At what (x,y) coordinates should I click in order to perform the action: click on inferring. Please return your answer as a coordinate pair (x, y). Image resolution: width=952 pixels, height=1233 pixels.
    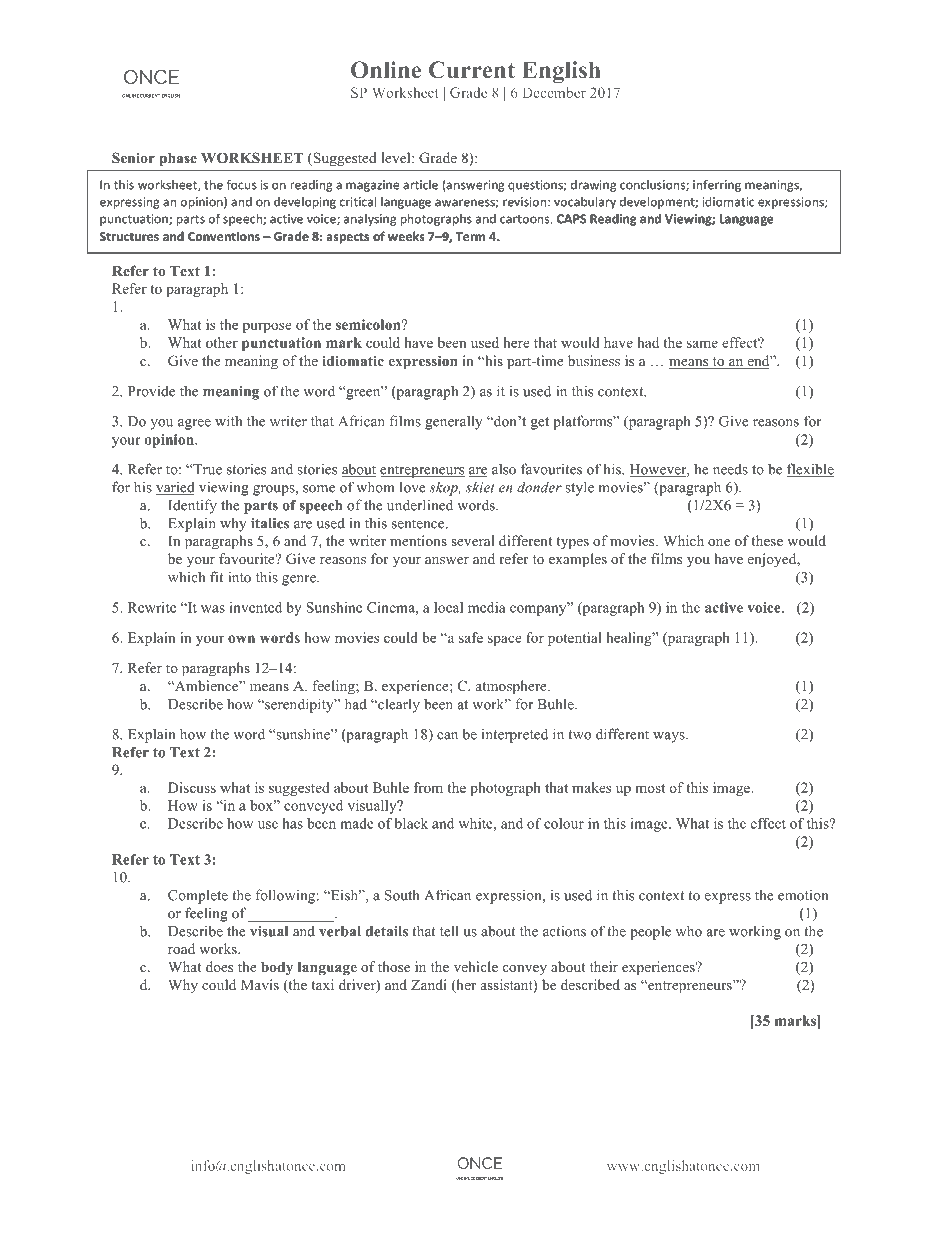
    Looking at the image, I should click on (717, 186).
